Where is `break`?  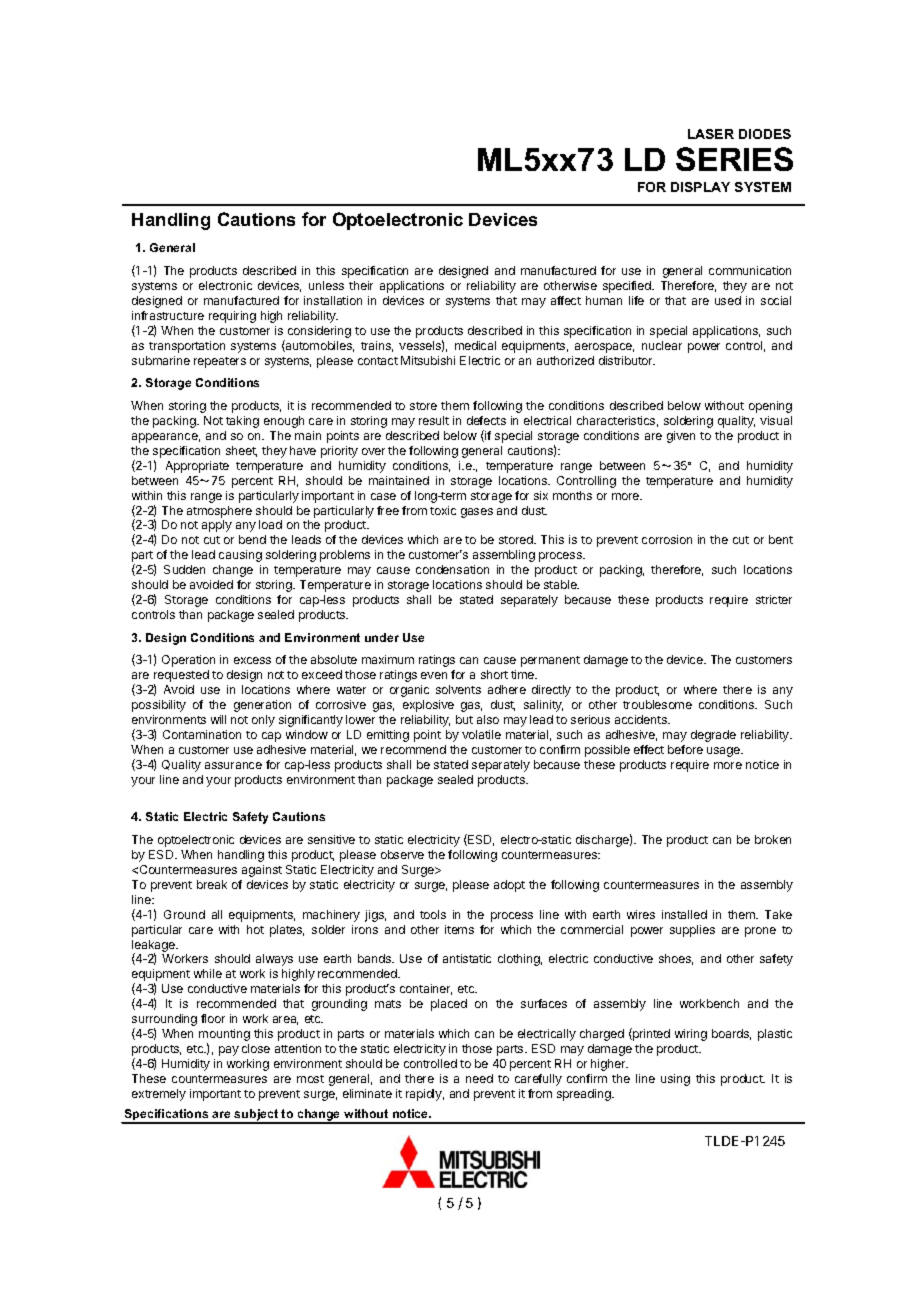
break is located at coordinates (212, 884).
